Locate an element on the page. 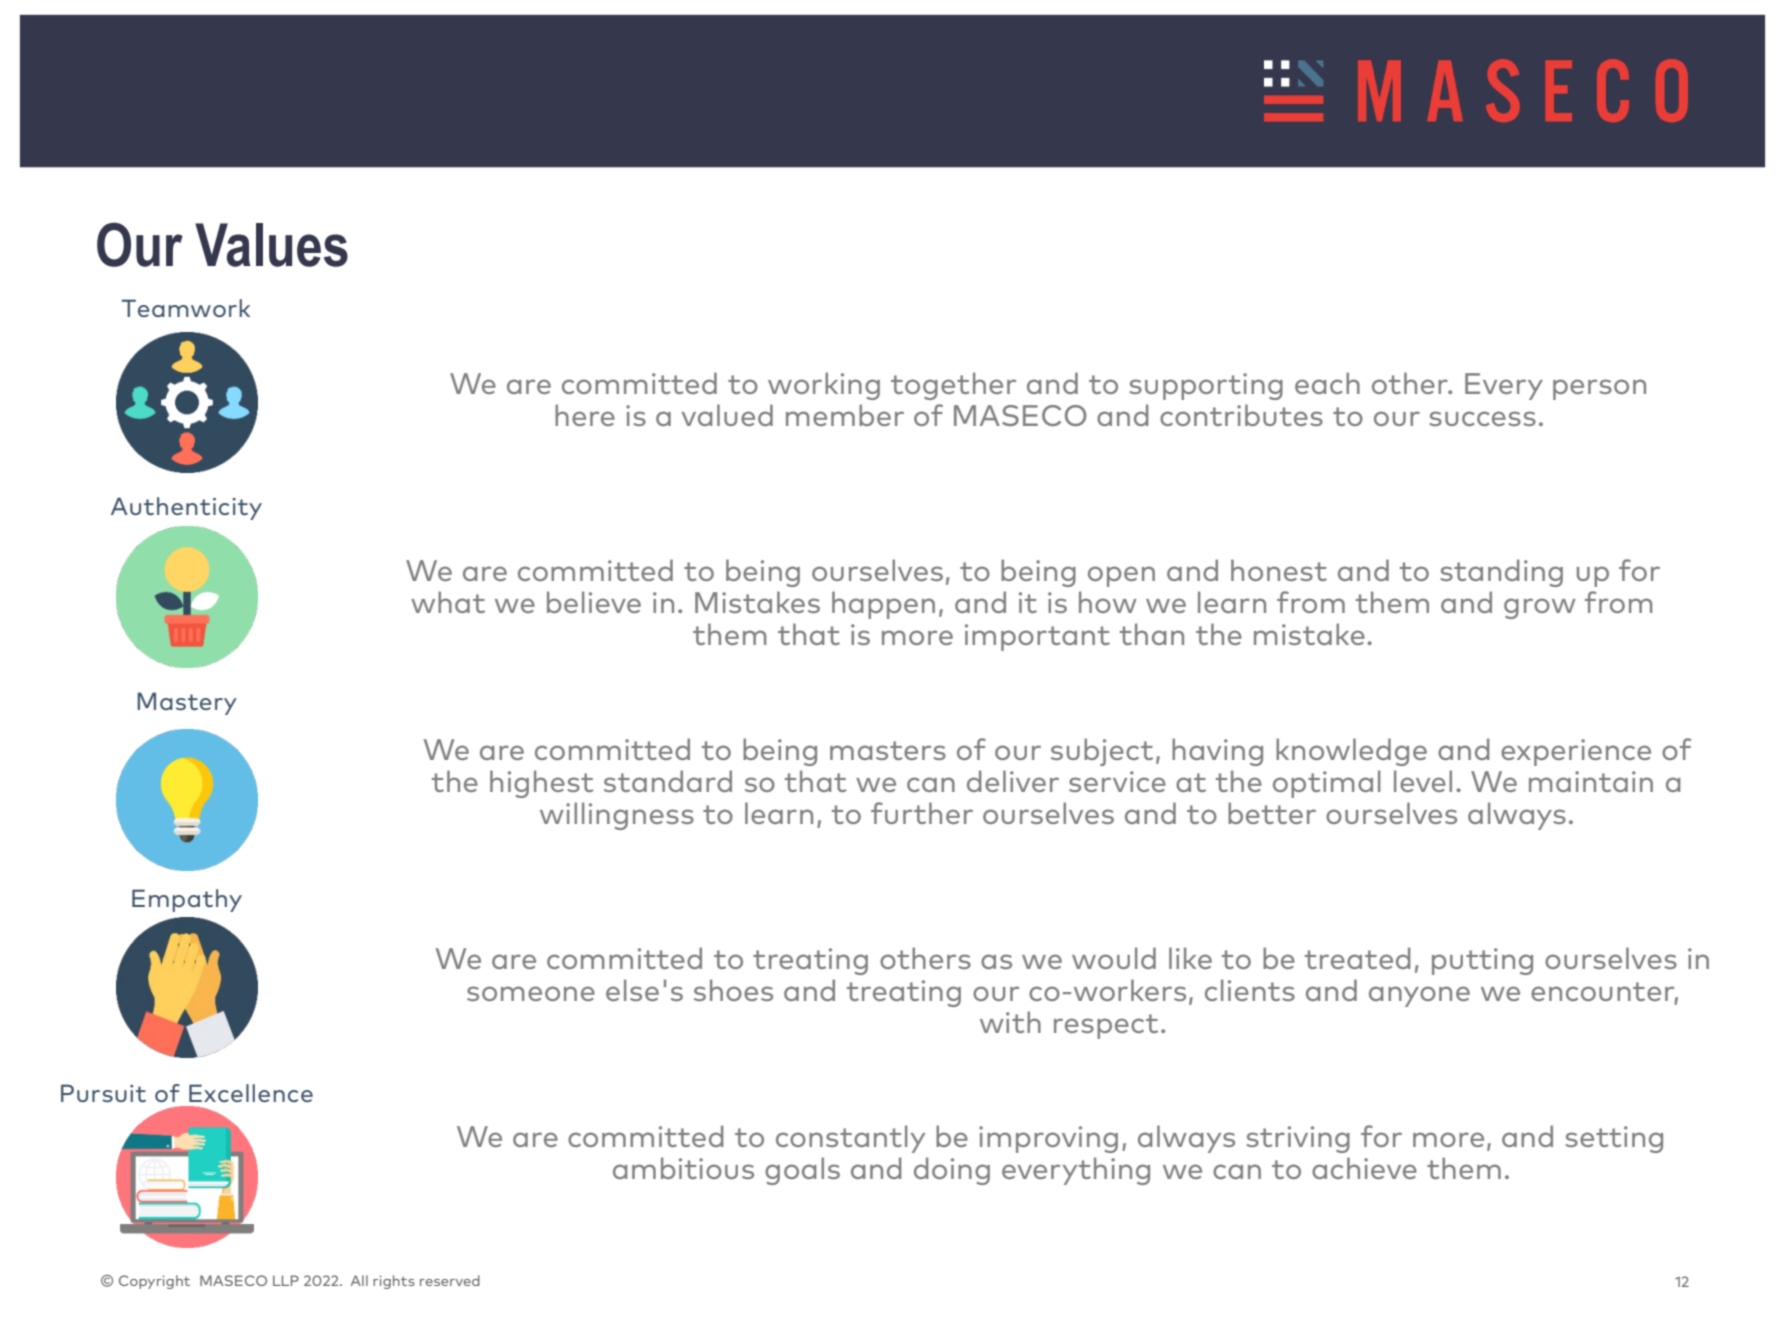 Image resolution: width=1785 pixels, height=1339 pixels. each is located at coordinates (1327, 383).
